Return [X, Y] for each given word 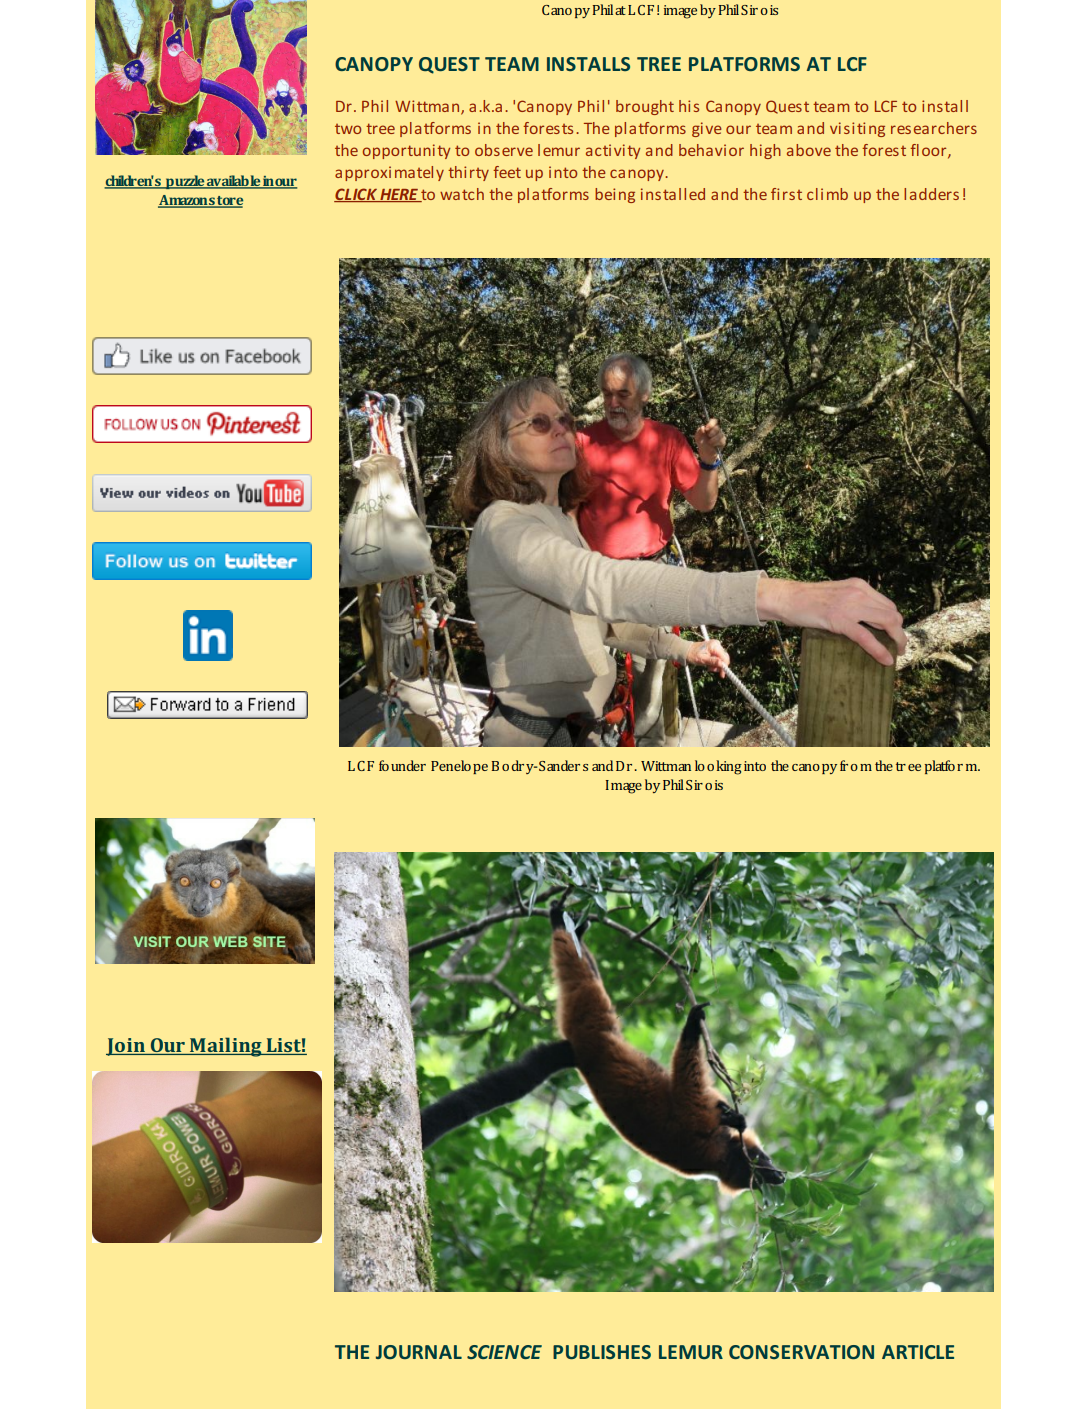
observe [504, 150]
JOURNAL [419, 1352]
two [348, 129]
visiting [857, 129]
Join [127, 1047]
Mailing [226, 1047]
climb [827, 194]
